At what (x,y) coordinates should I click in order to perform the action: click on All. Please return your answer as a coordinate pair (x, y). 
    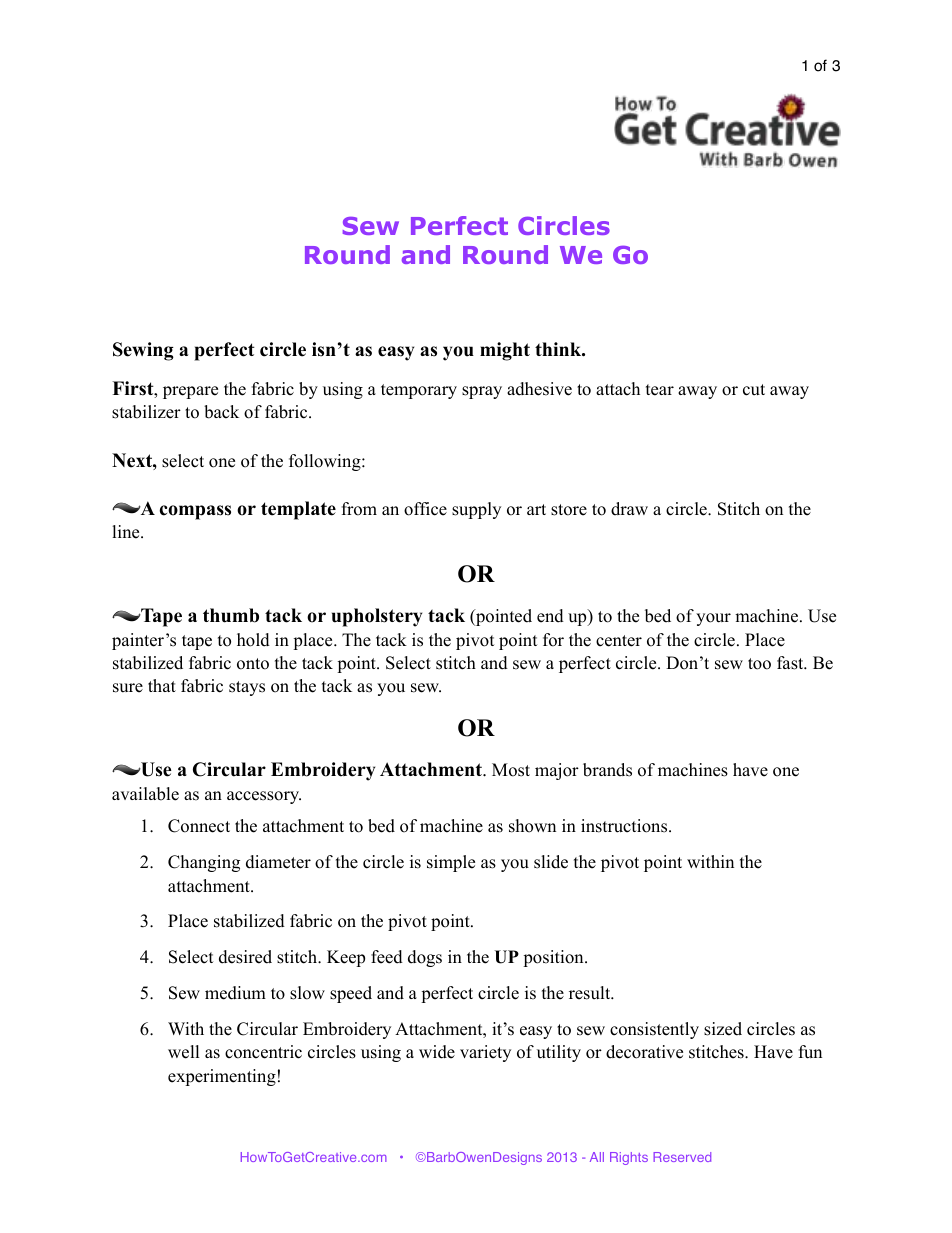
    Looking at the image, I should click on (597, 1157).
